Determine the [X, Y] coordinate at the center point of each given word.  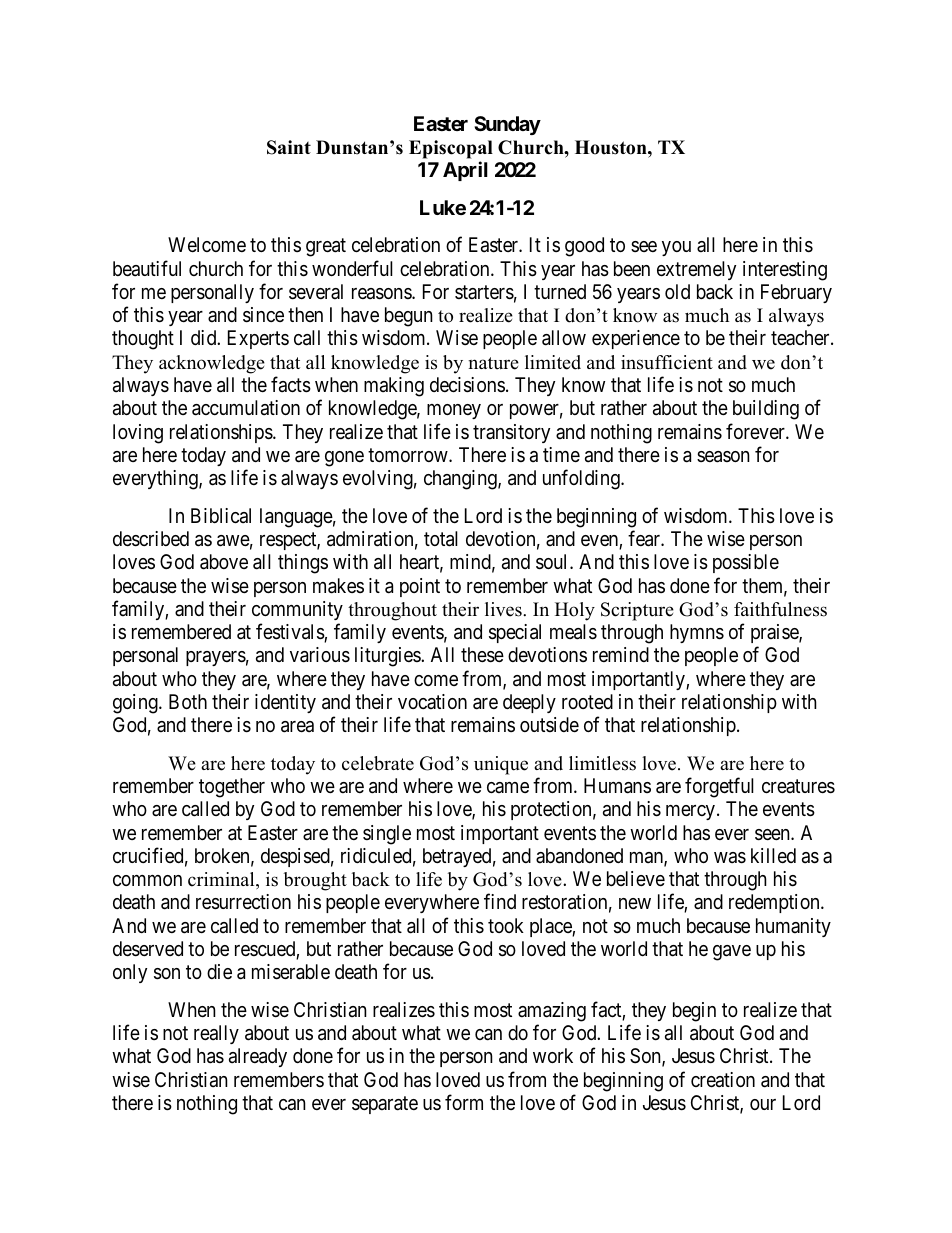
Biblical [221, 516]
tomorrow [409, 455]
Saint [289, 147]
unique [501, 765]
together [232, 788]
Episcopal [451, 149]
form [464, 1102]
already [258, 1057]
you [676, 248]
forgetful [719, 787]
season [723, 457]
